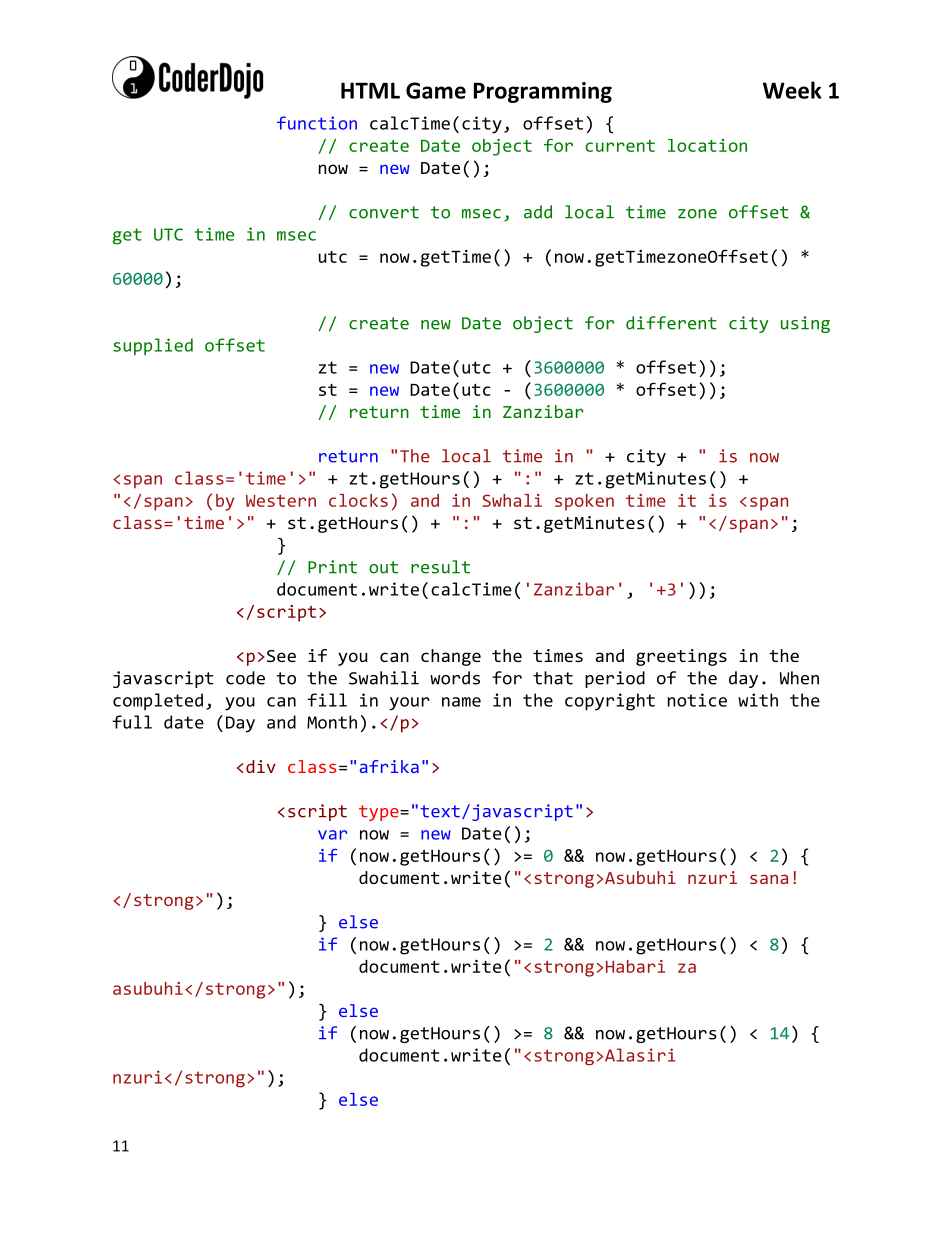  I want to click on location, so click(707, 145).
